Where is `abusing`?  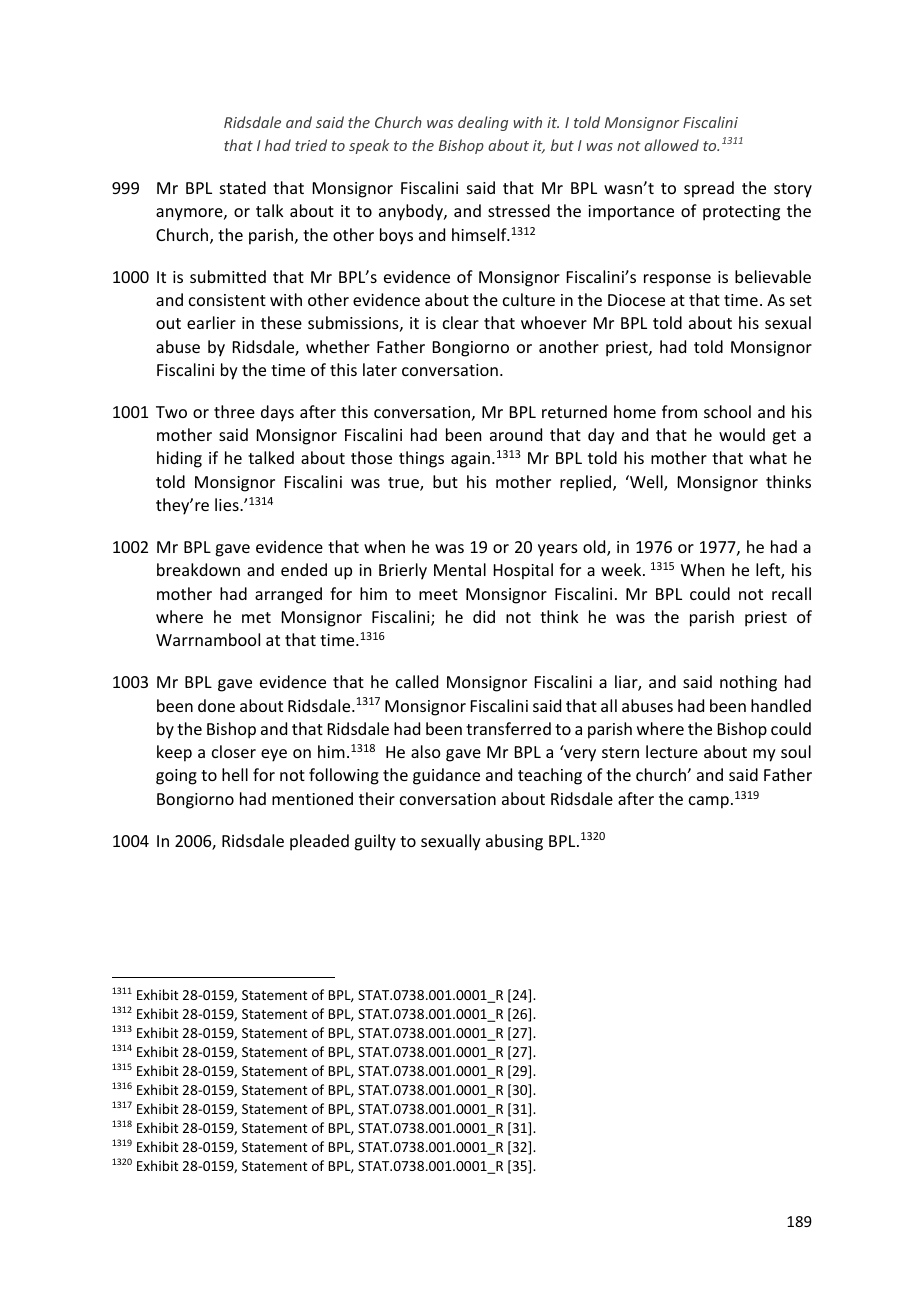
abusing is located at coordinates (514, 842).
